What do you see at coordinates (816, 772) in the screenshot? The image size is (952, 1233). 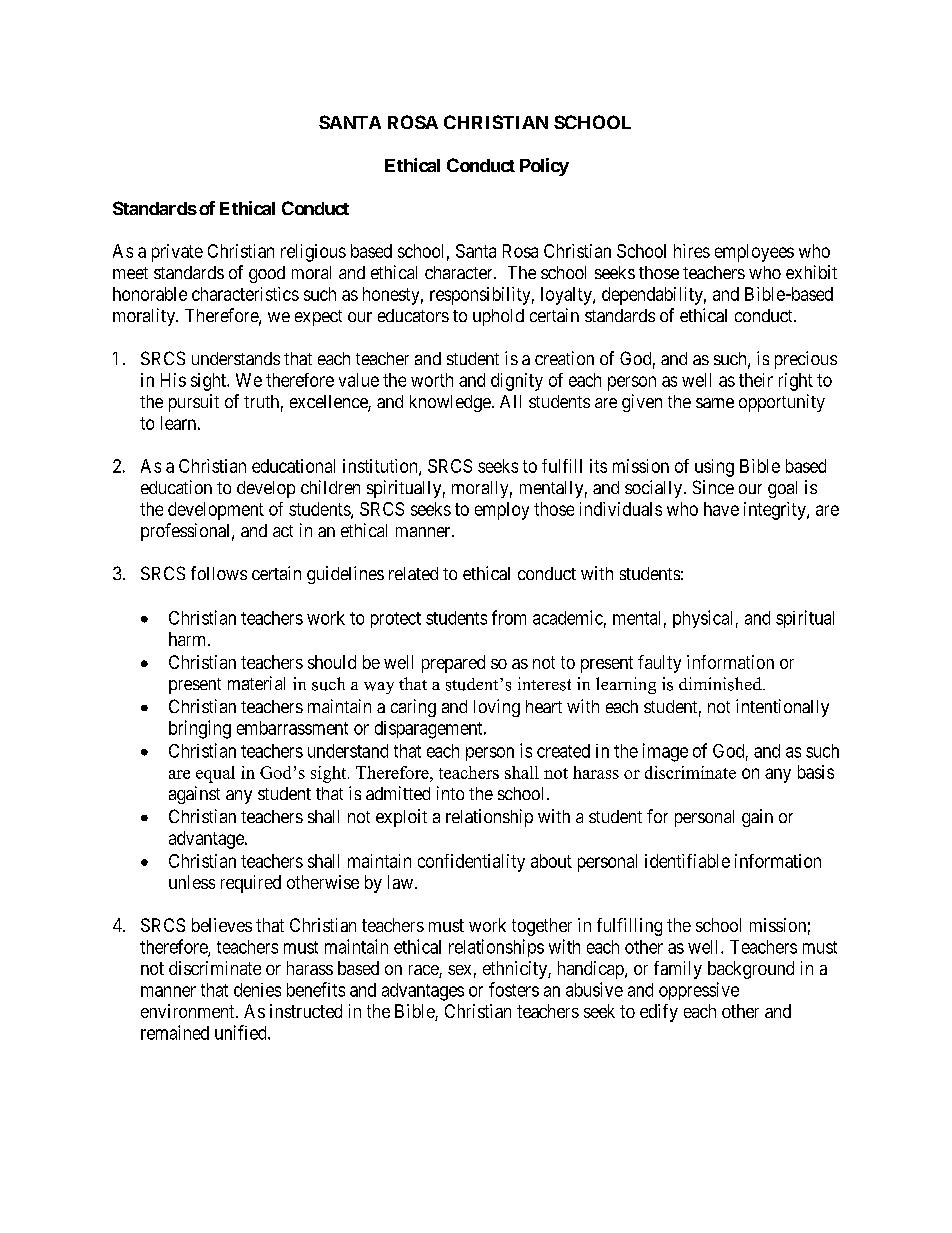 I see `basis` at bounding box center [816, 772].
